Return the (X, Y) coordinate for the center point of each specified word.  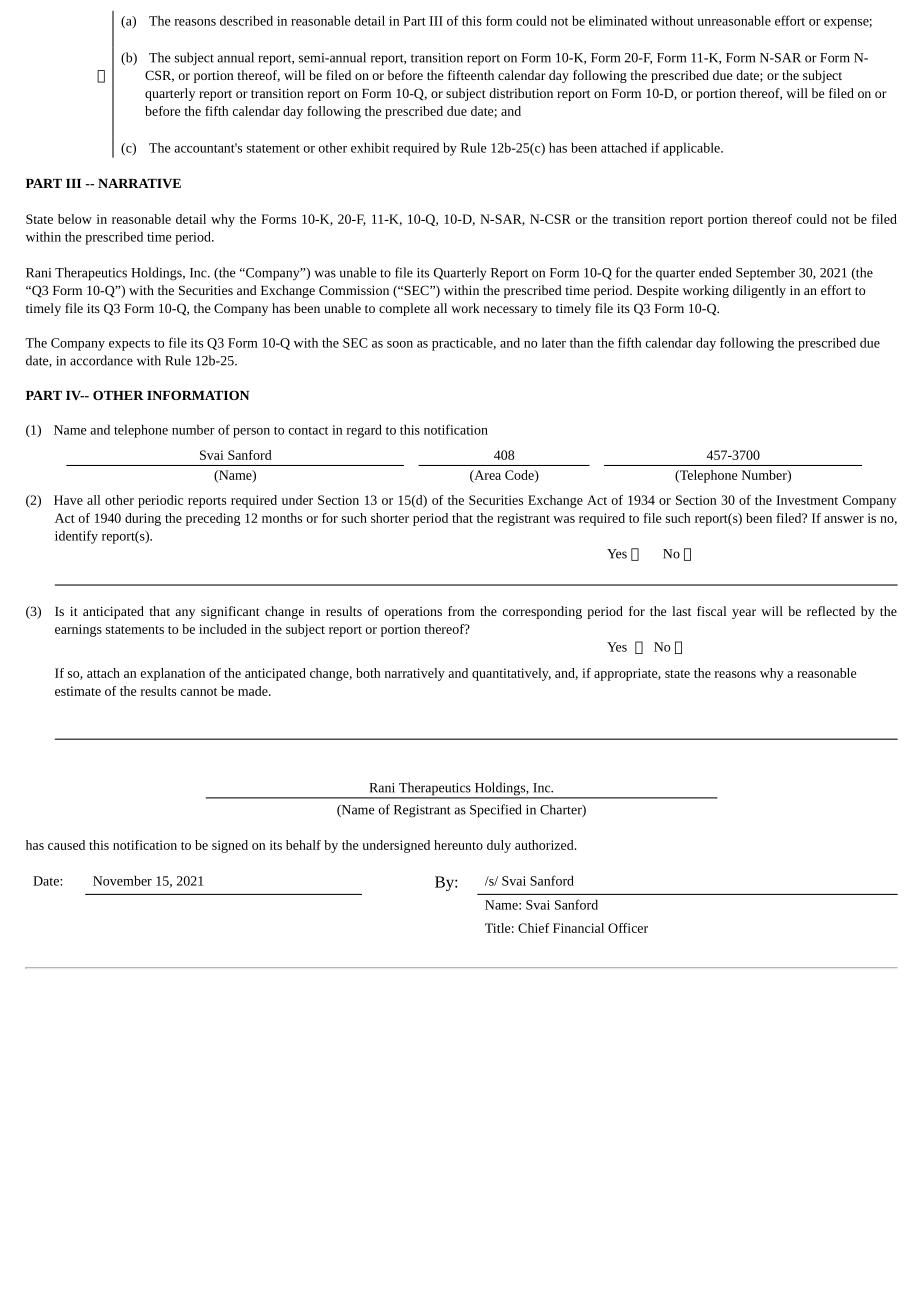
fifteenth (471, 75)
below (75, 219)
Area (486, 476)
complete (404, 309)
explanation (173, 674)
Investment (807, 500)
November (122, 880)
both (368, 673)
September (765, 274)
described (246, 20)
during (143, 519)
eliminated (618, 20)
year (744, 614)
